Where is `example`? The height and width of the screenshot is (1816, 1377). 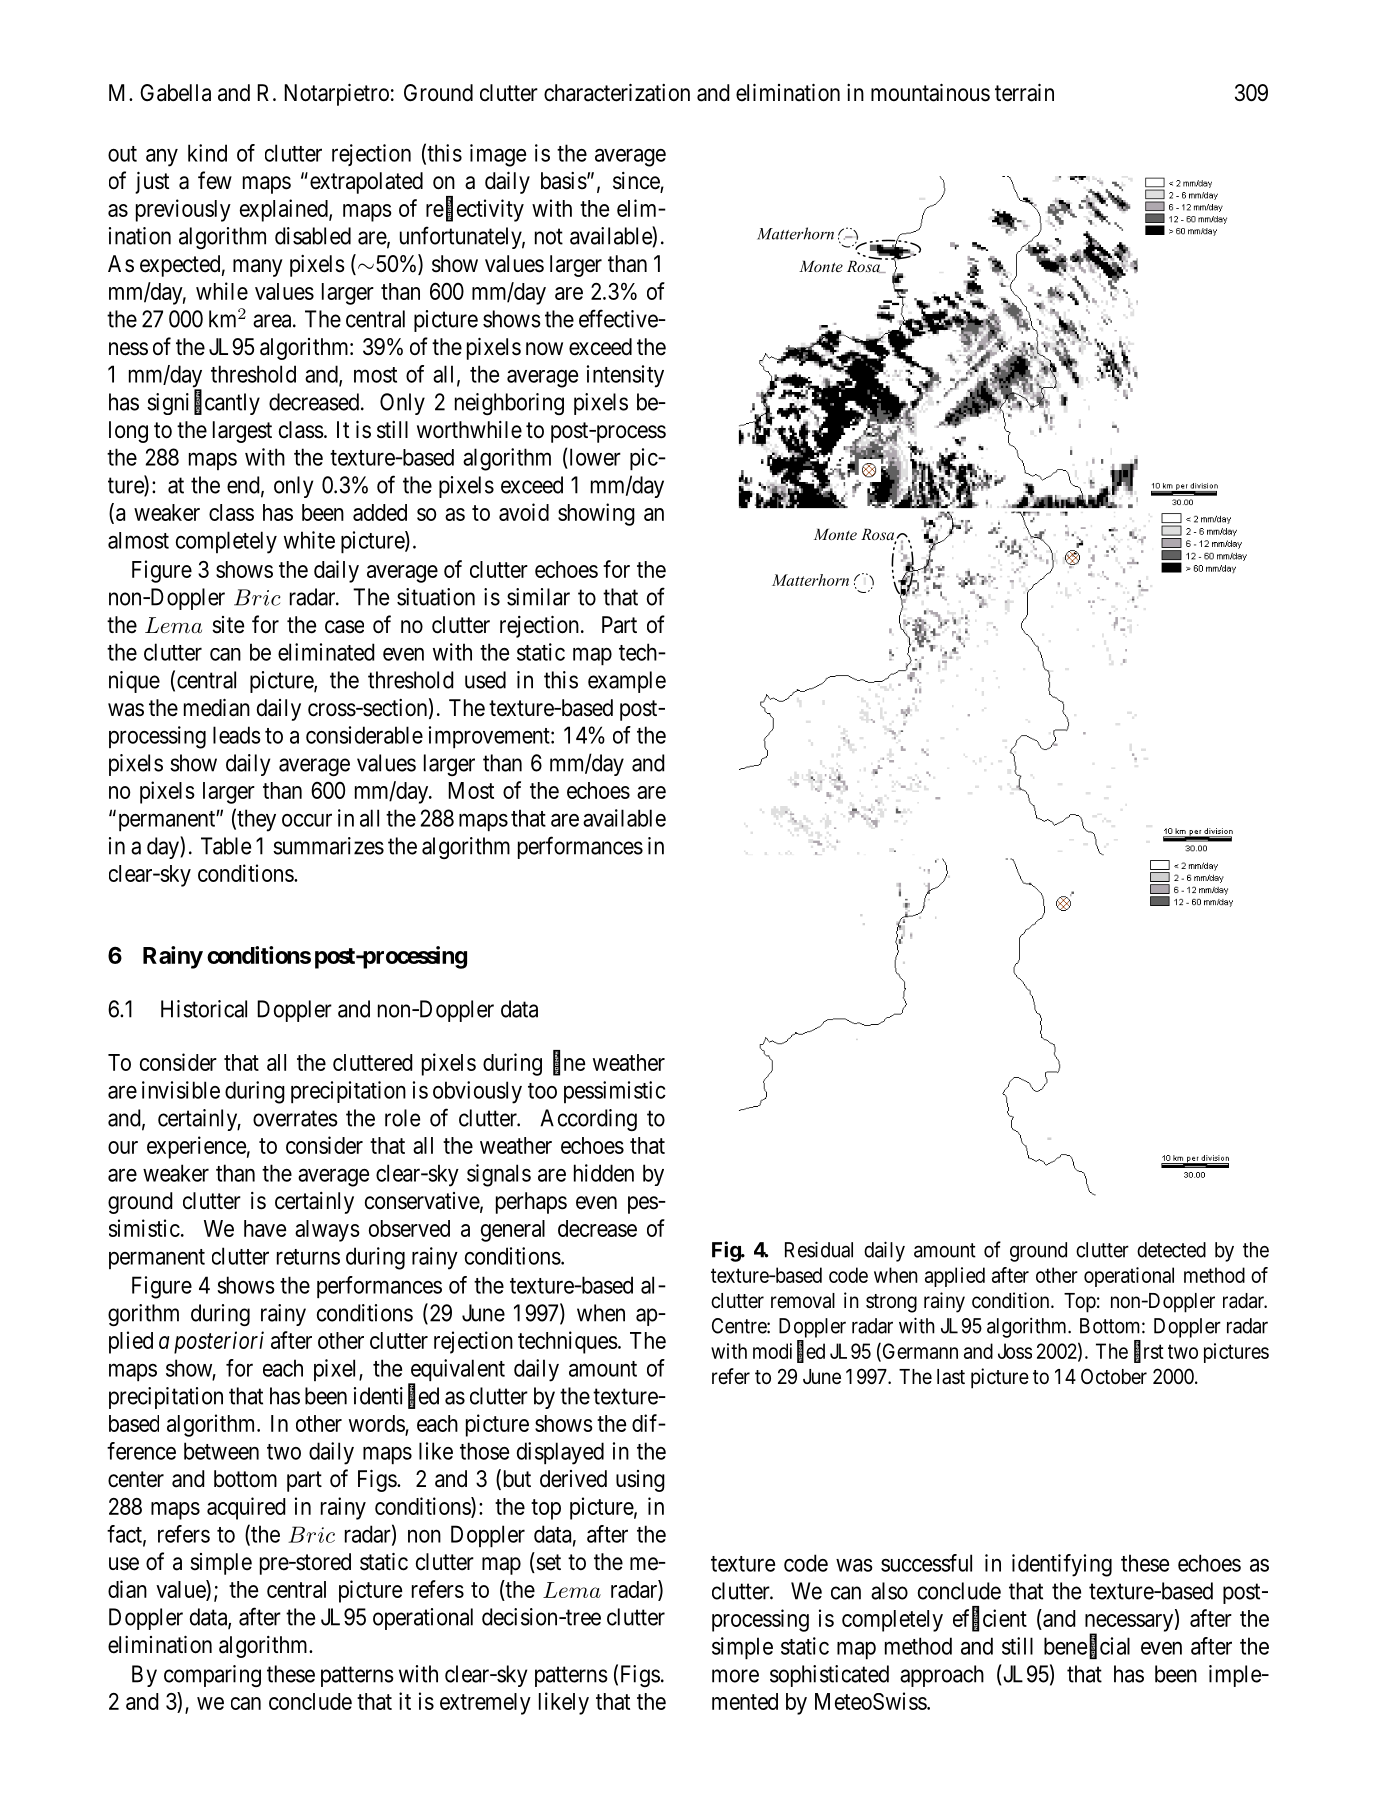
example is located at coordinates (627, 682).
